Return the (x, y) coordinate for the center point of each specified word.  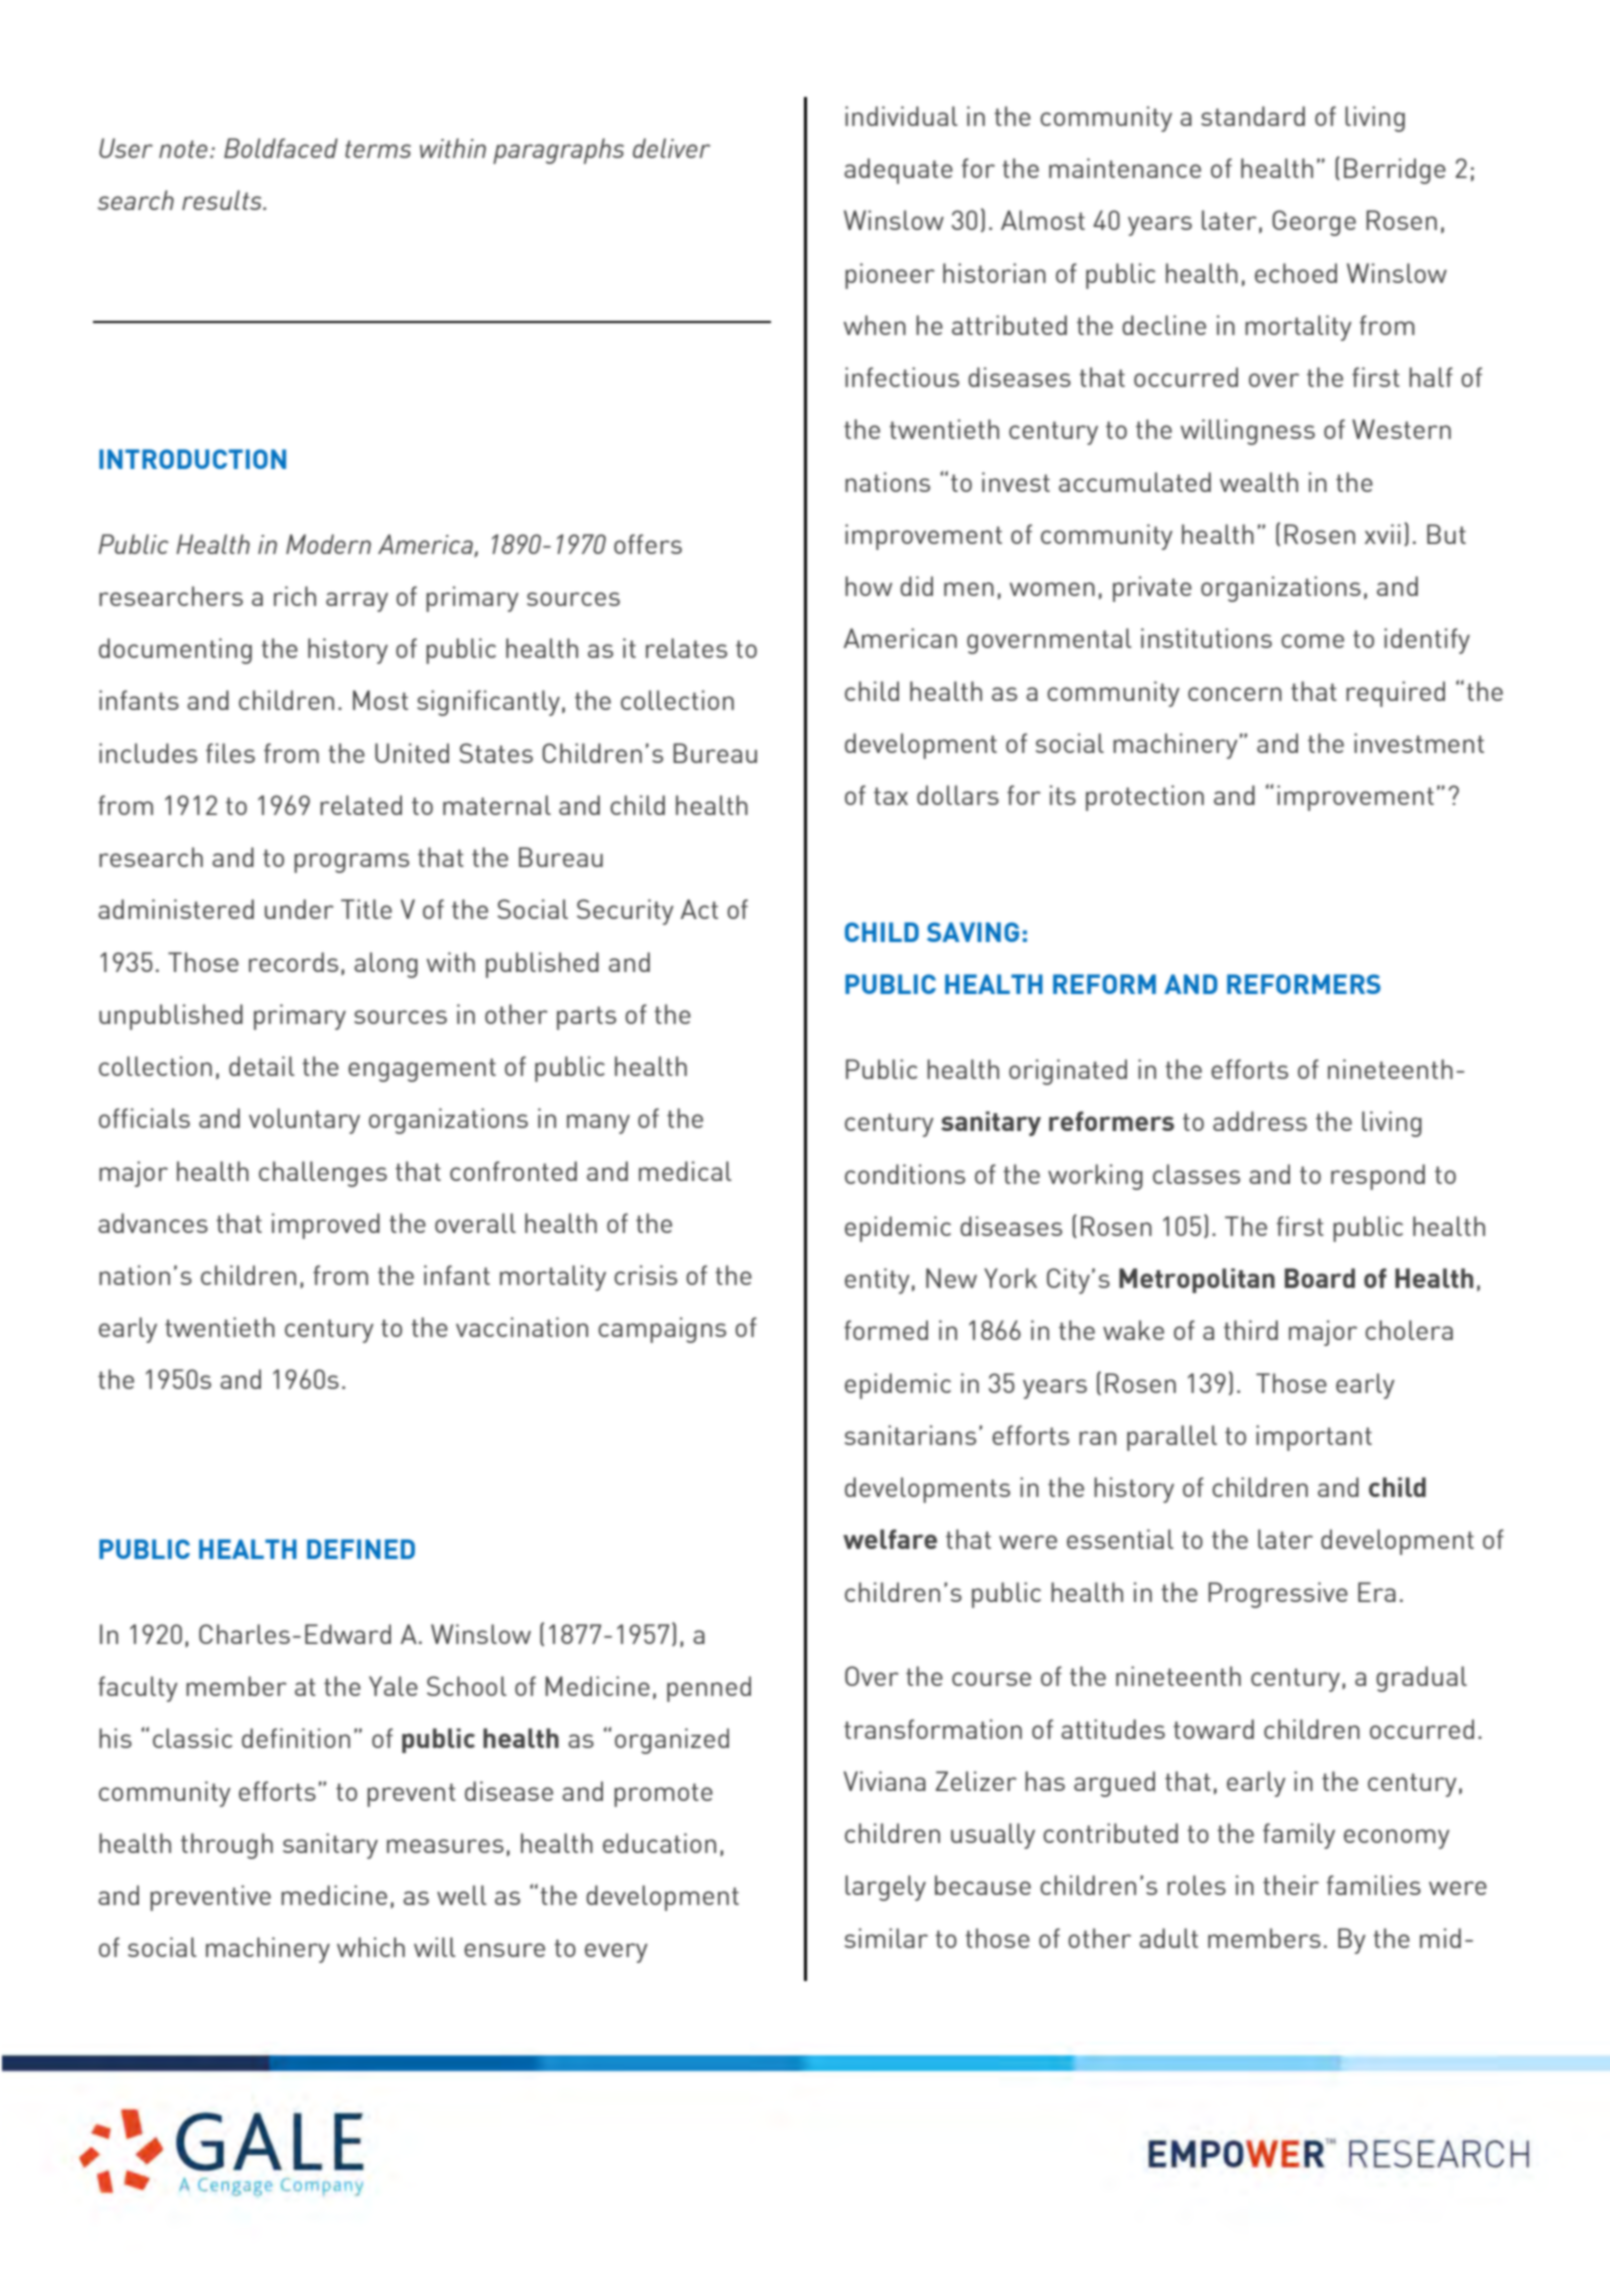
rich (295, 596)
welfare (890, 1539)
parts (586, 1018)
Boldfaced (281, 148)
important (1314, 1438)
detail (262, 1066)
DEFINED (361, 1549)
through (227, 1846)
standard (1253, 116)
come (1312, 641)
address (1260, 1121)
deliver (672, 148)
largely (885, 1888)
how (868, 586)
